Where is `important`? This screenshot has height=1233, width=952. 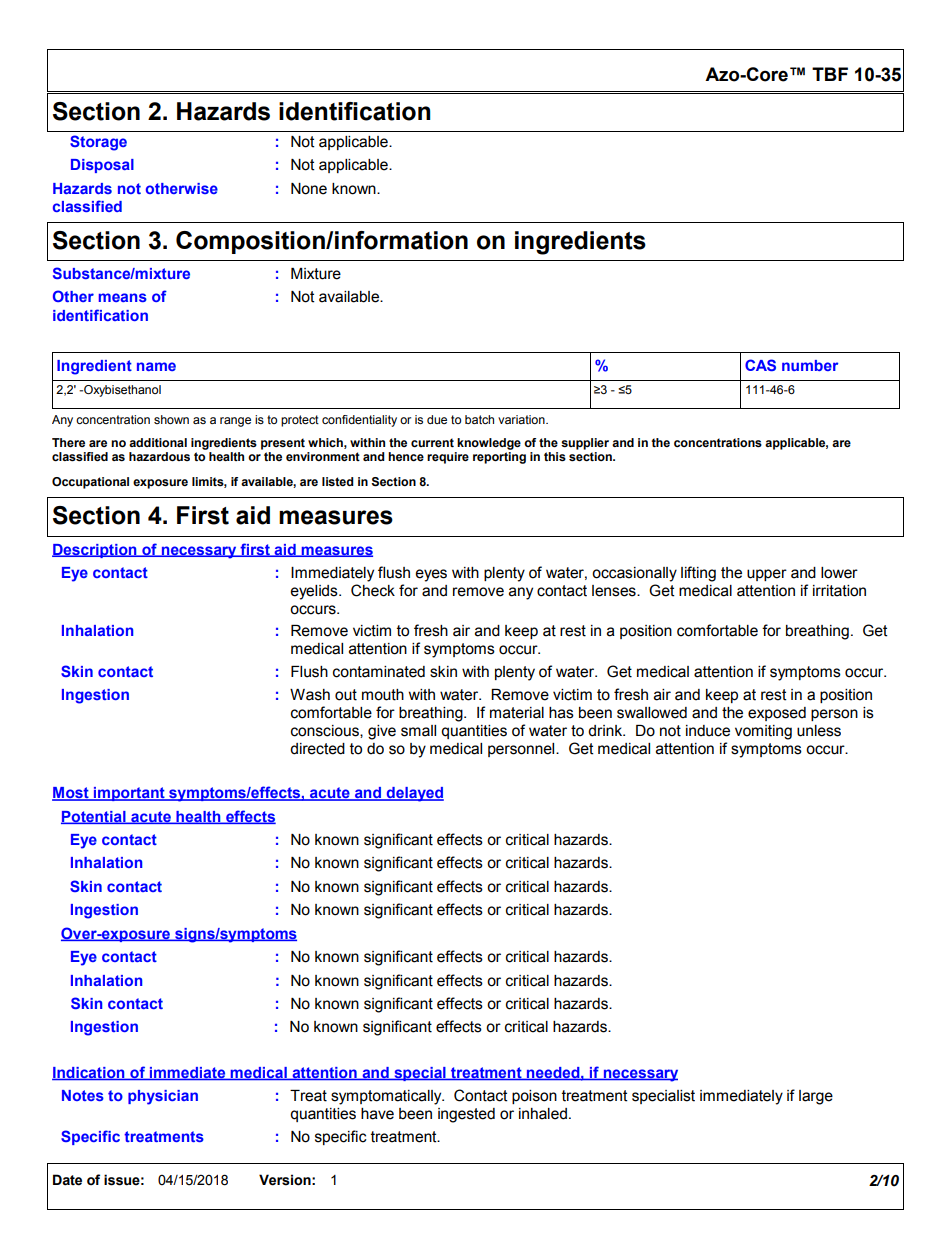
important is located at coordinates (129, 794).
